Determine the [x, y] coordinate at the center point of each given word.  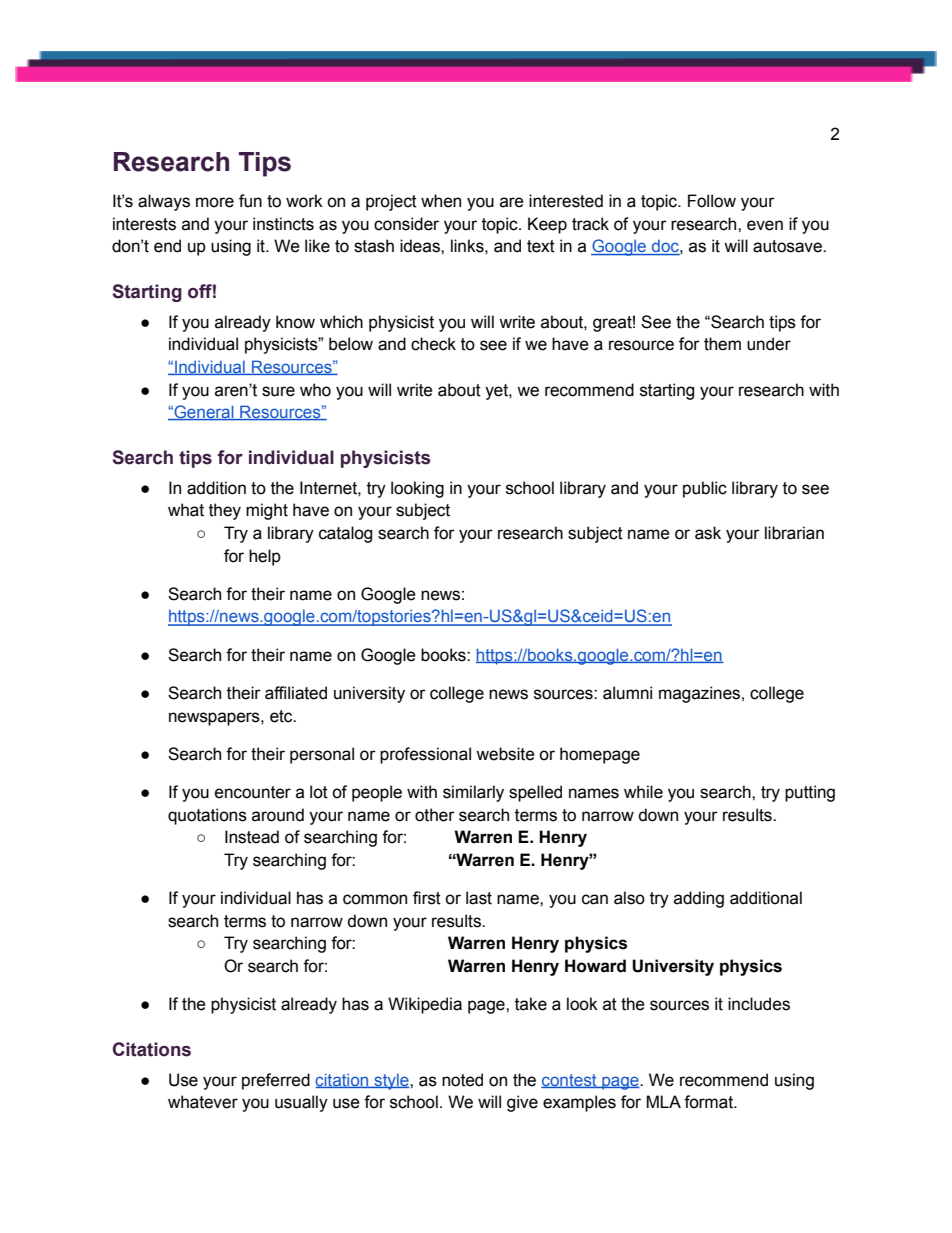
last [479, 898]
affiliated [296, 693]
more [215, 202]
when [441, 201]
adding [699, 899]
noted [462, 1080]
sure [278, 391]
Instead [252, 837]
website [505, 754]
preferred [276, 1081]
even [765, 225]
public [705, 489]
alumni [627, 693]
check [433, 344]
